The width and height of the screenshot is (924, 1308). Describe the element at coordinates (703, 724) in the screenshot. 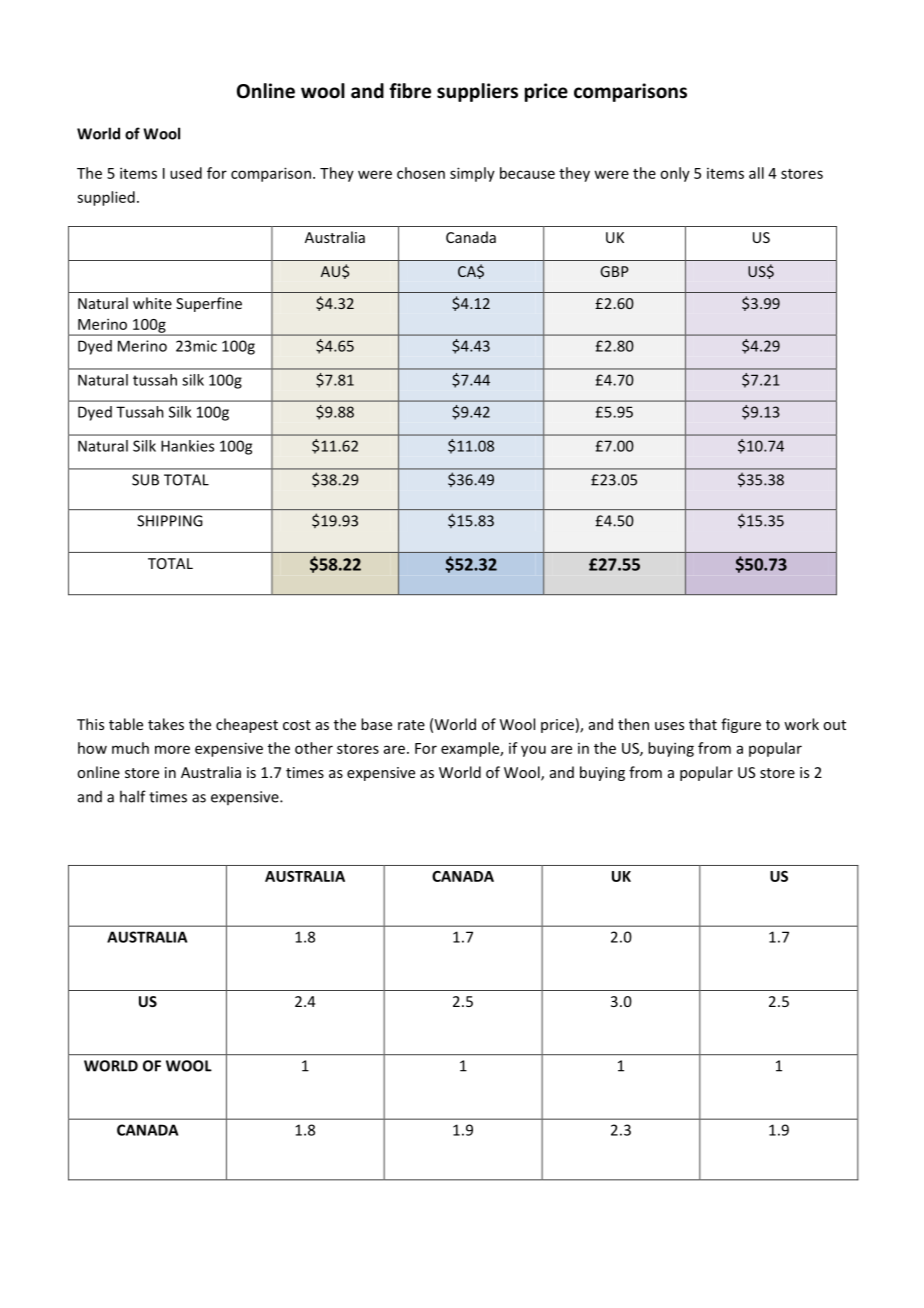

I see `that` at that location.
